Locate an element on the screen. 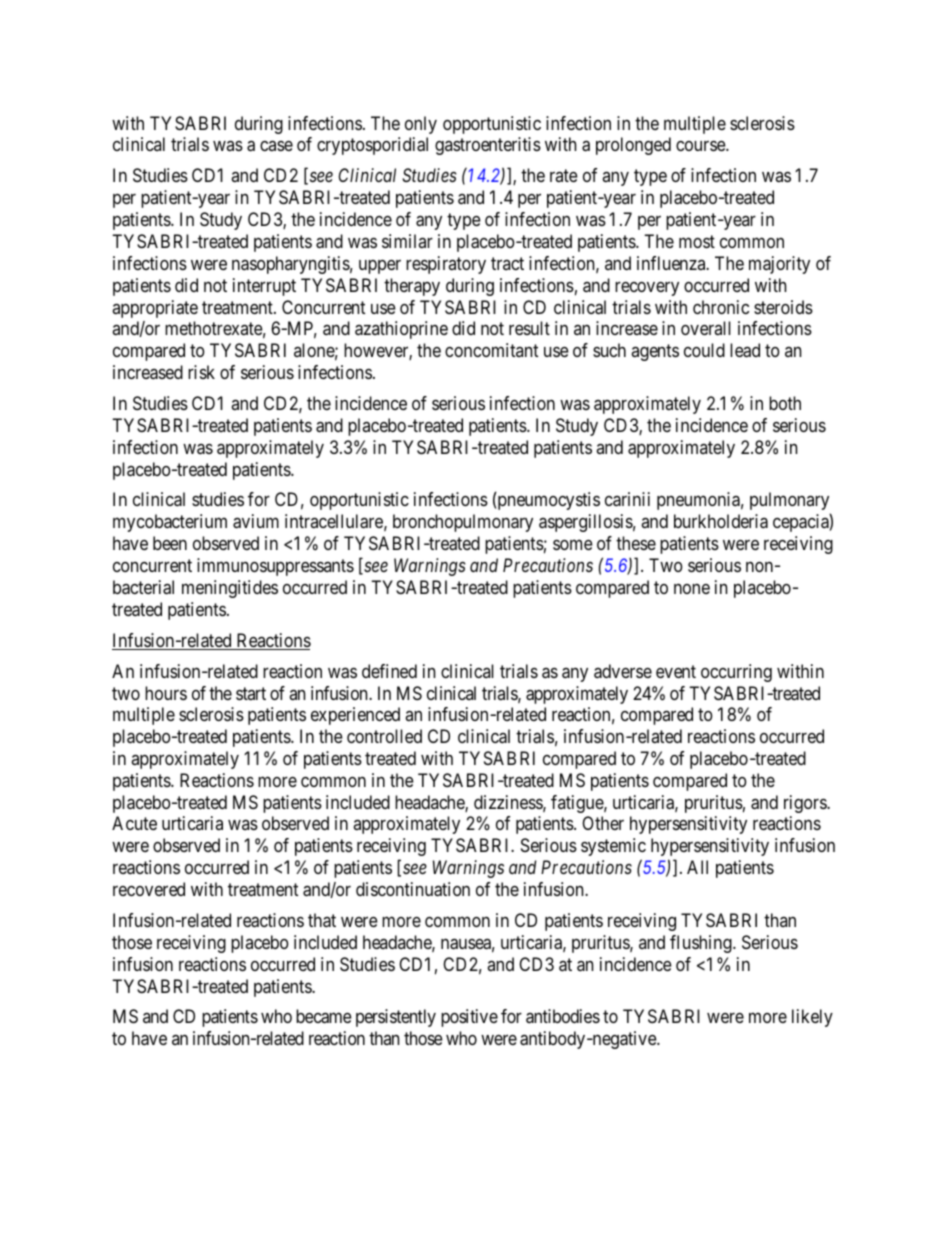  been is located at coordinates (170, 543).
